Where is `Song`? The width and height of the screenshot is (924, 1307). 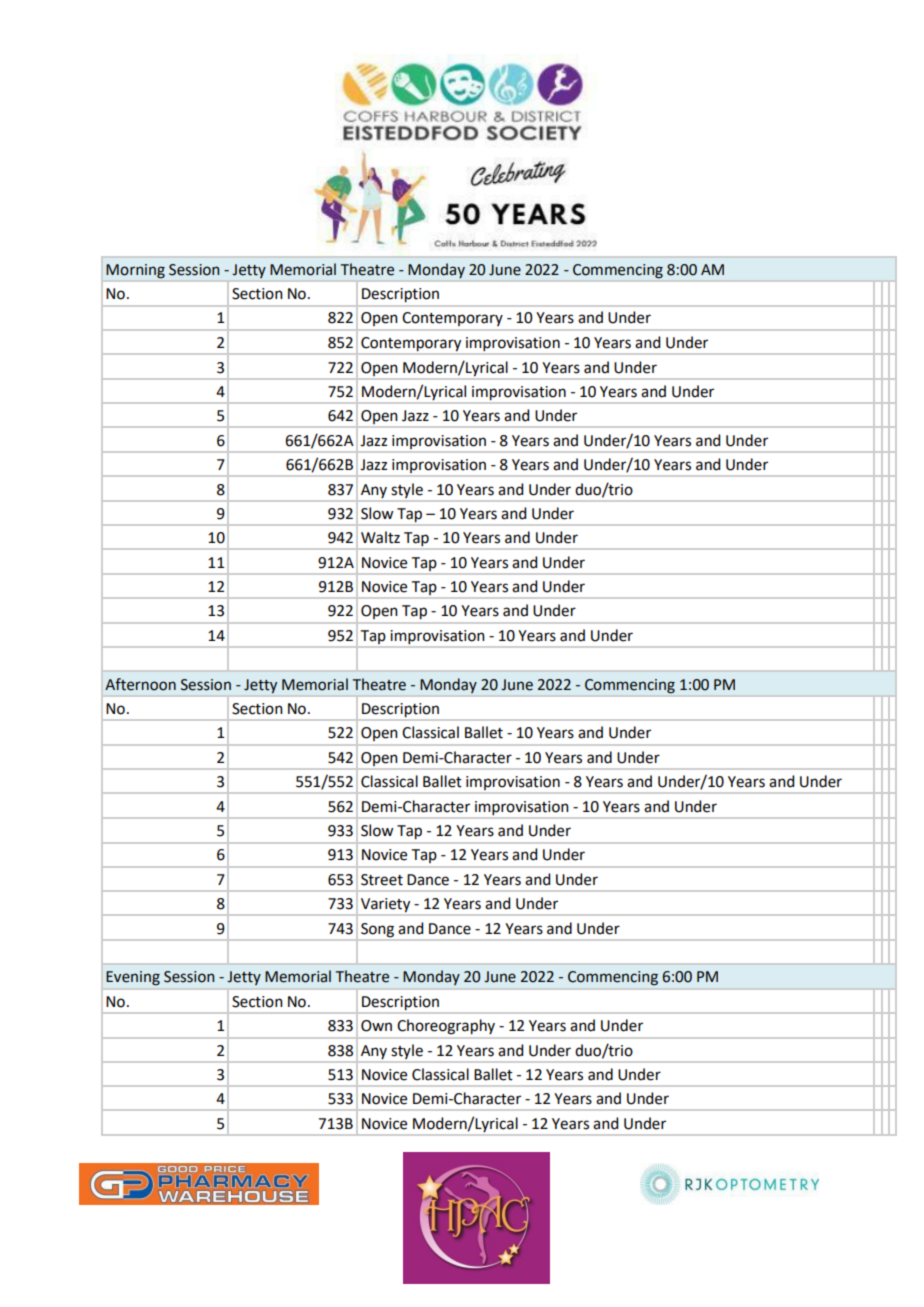
Song is located at coordinates (377, 930).
